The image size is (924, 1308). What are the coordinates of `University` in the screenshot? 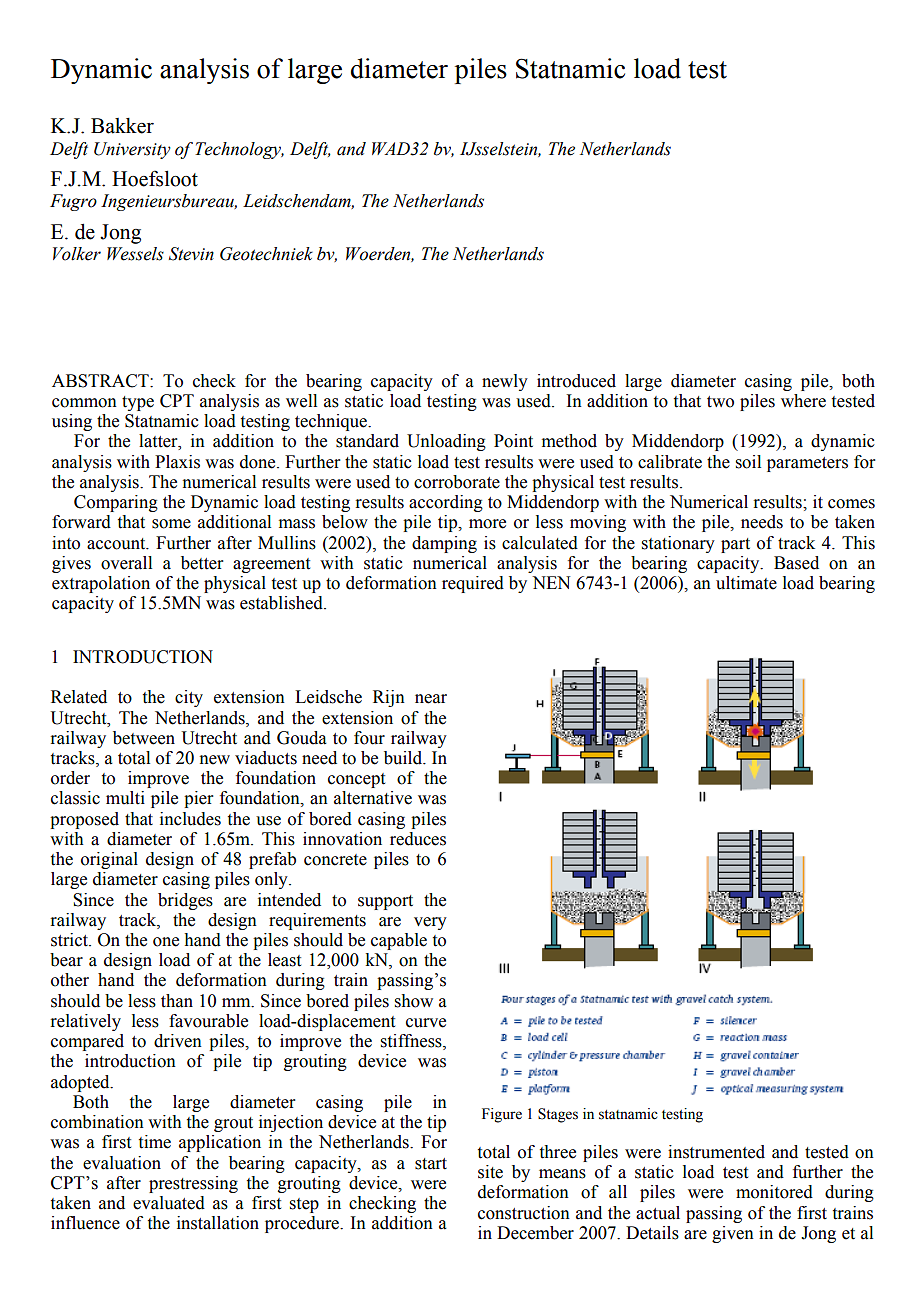 It's located at (132, 150).
